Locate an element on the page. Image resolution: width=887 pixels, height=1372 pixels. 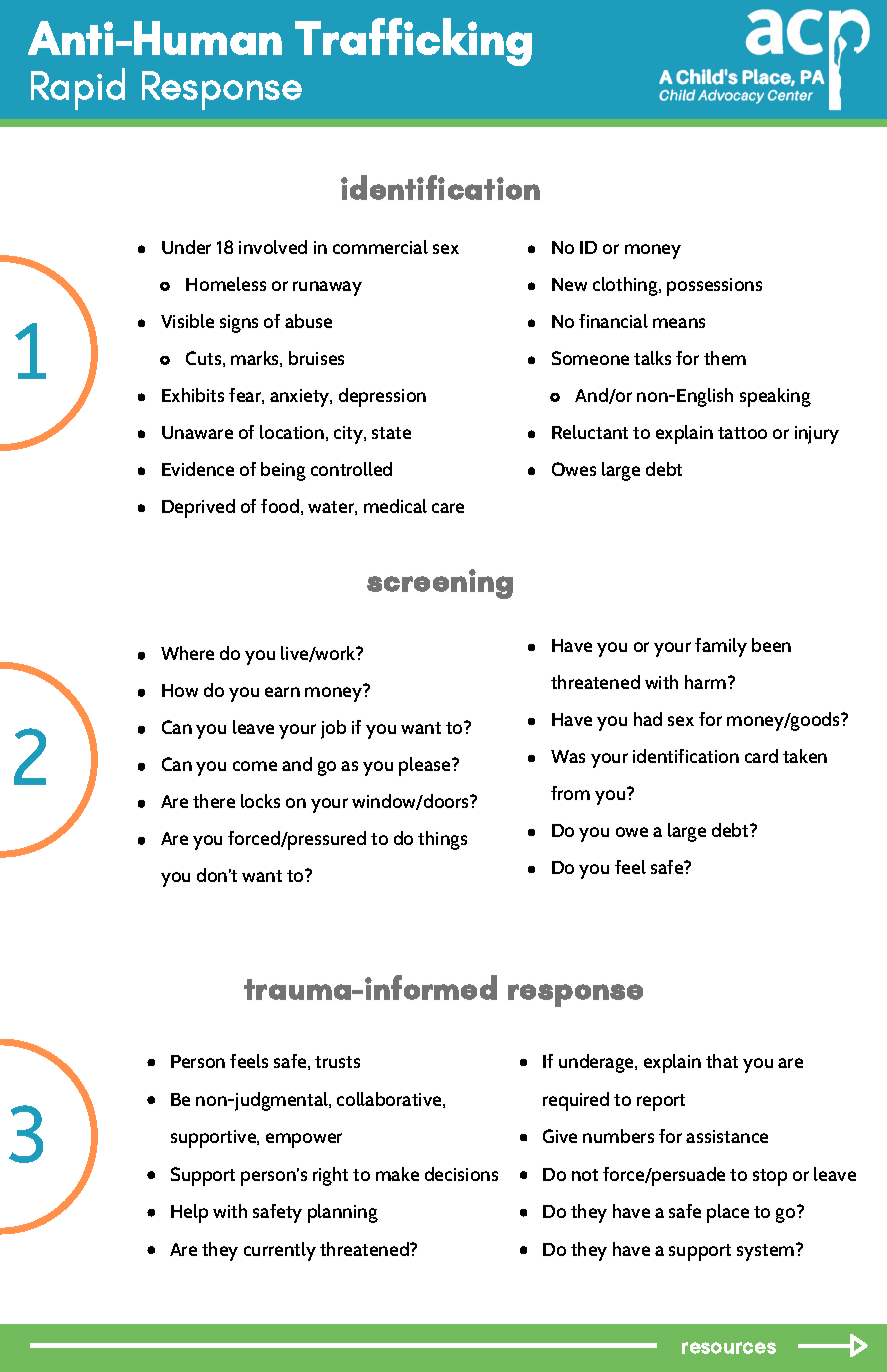
harm is located at coordinates (705, 682).
